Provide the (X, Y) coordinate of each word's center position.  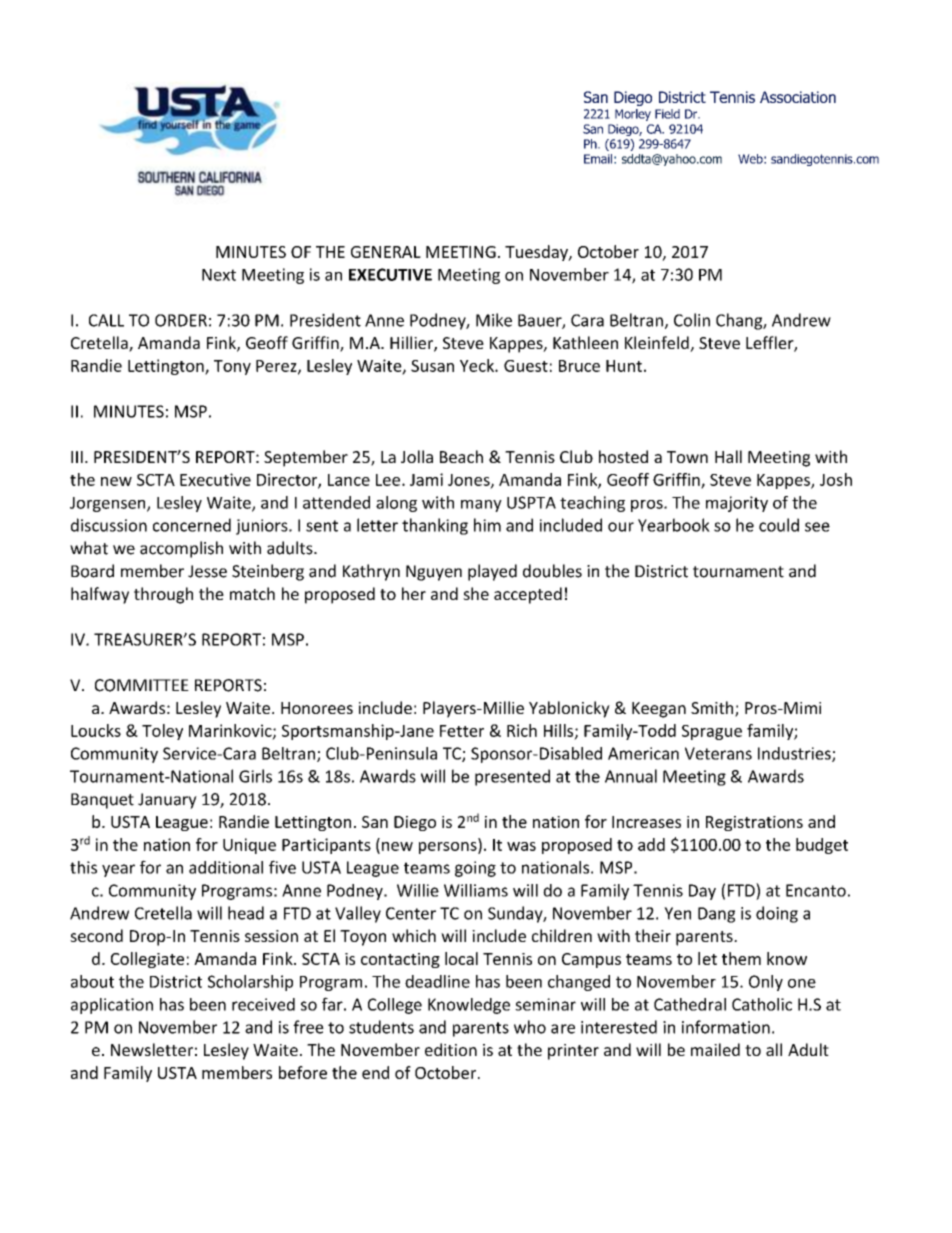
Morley (633, 115)
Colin (692, 320)
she (476, 593)
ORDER (181, 320)
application (112, 1006)
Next (219, 275)
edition (451, 1049)
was (521, 846)
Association (798, 97)
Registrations (754, 823)
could (779, 525)
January (167, 801)
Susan (432, 366)
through (163, 595)
